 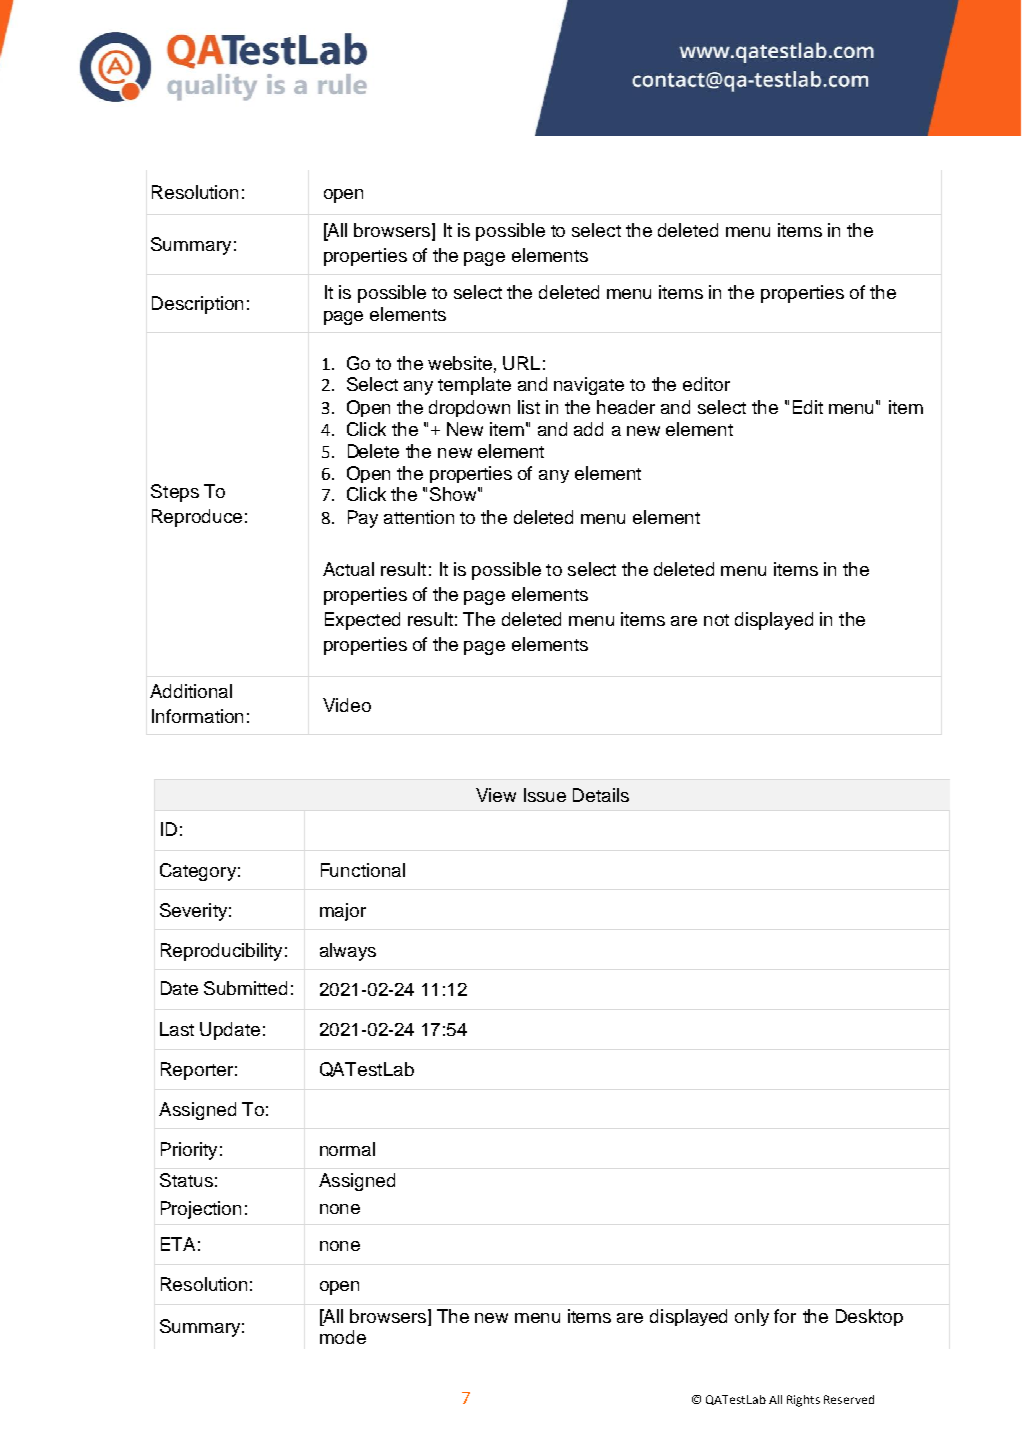 What do you see at coordinates (601, 795) in the page?
I see `Details` at bounding box center [601, 795].
